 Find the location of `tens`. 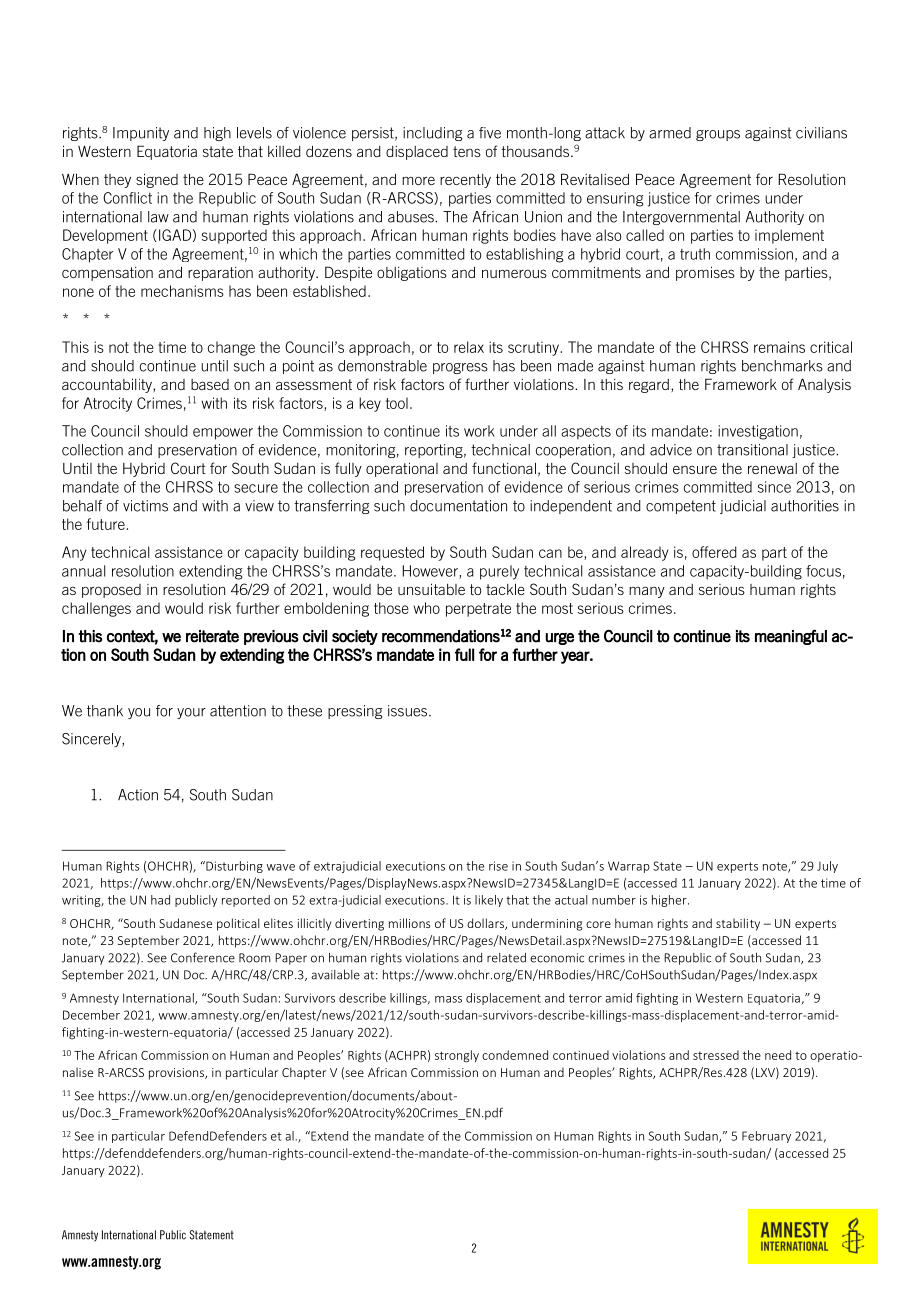

tens is located at coordinates (467, 151).
